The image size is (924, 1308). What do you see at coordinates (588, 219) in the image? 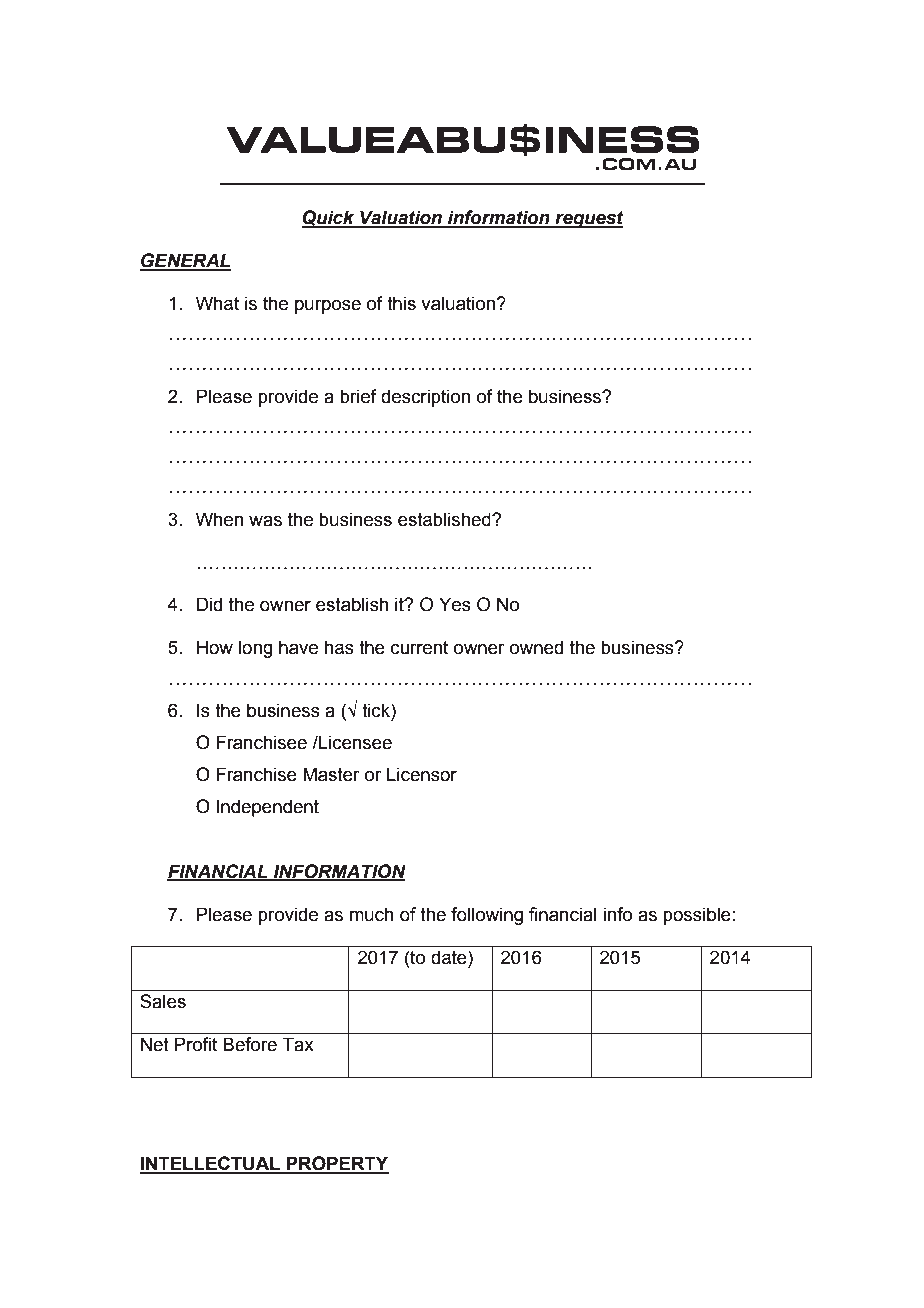
I see `request` at bounding box center [588, 219].
